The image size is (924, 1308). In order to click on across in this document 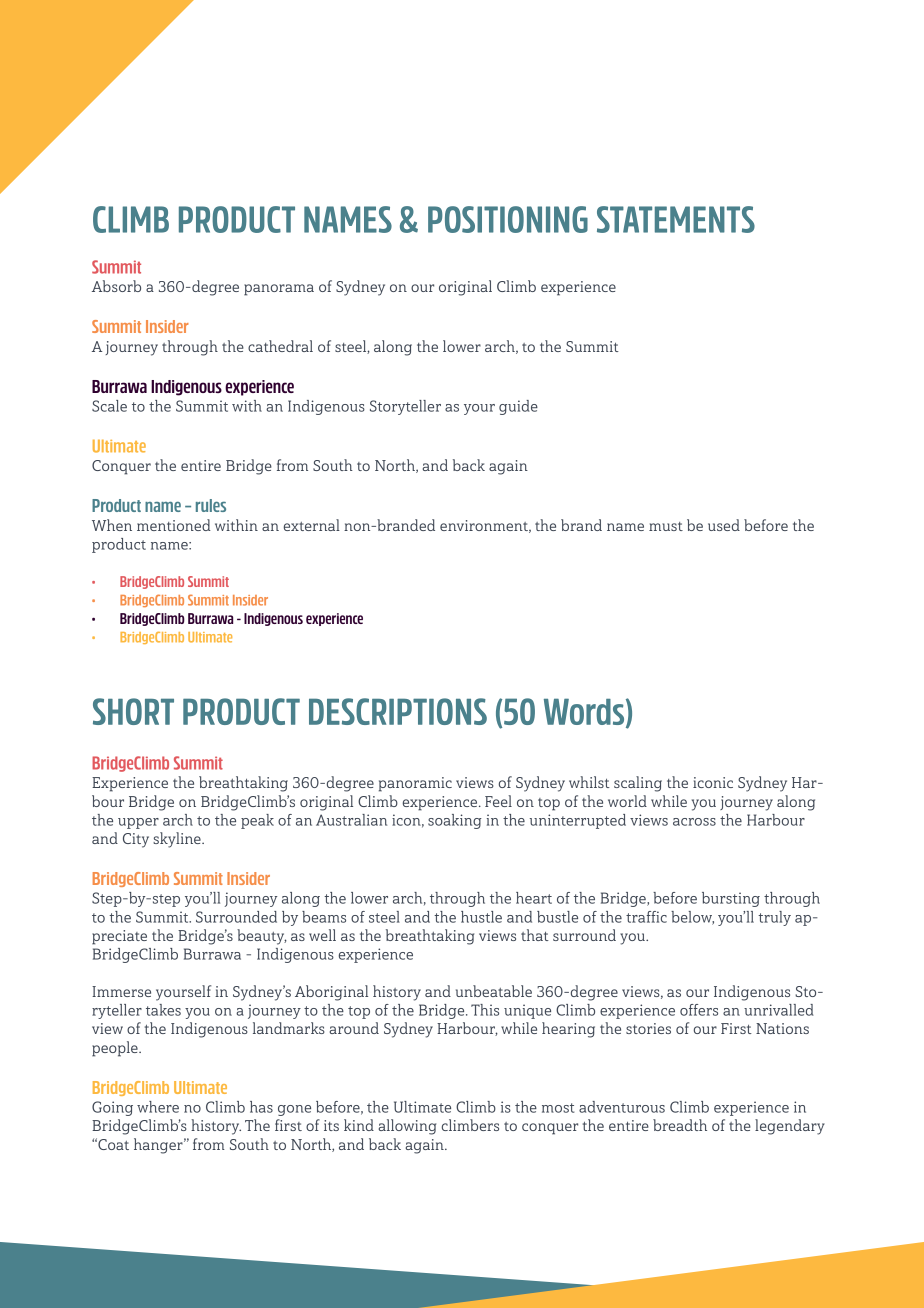, I will do `click(694, 822)`.
